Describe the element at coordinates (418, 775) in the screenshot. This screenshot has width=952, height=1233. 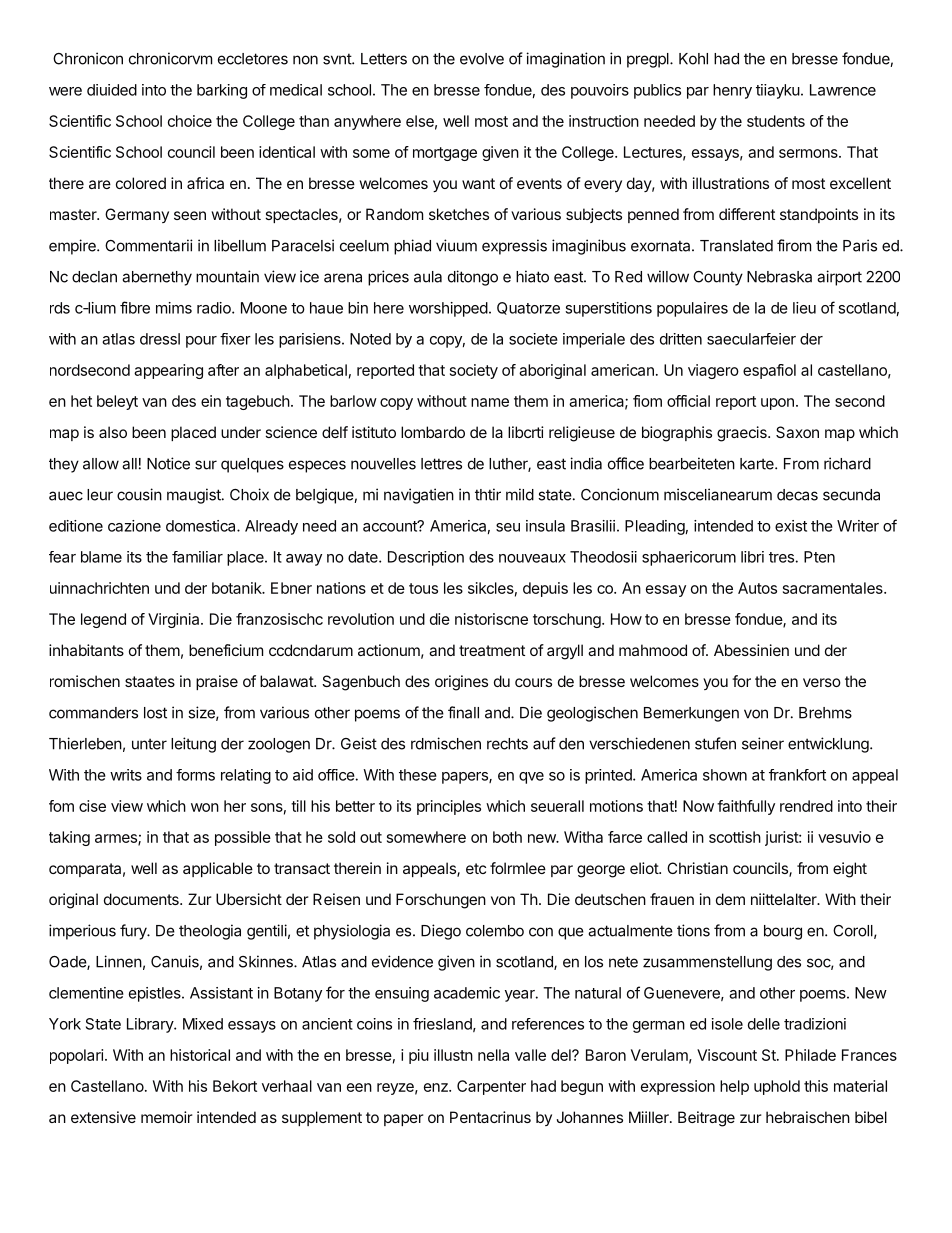
I see `these` at that location.
